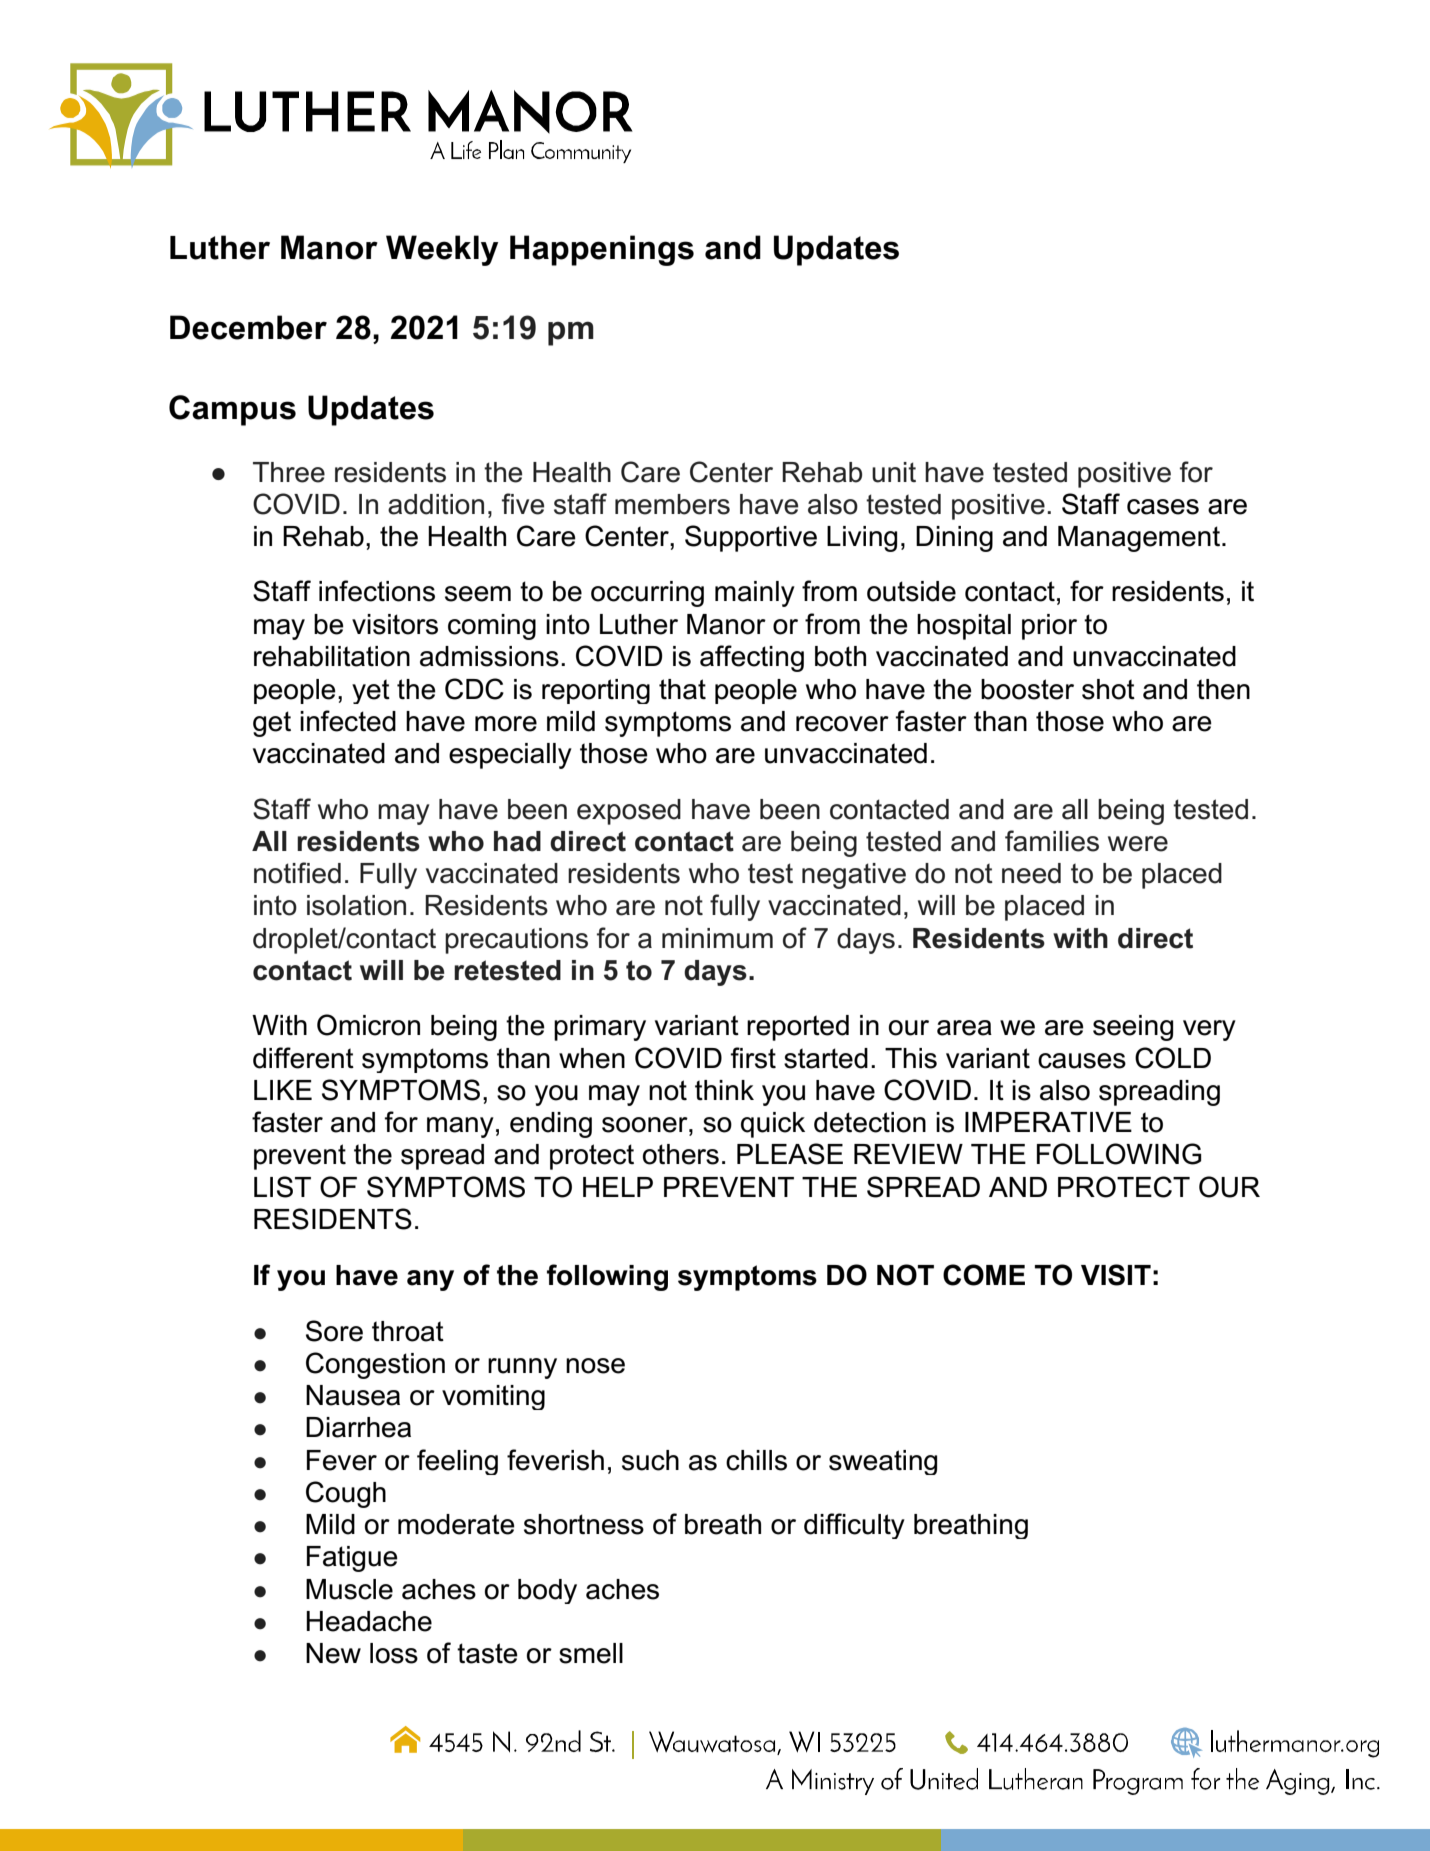 Image resolution: width=1430 pixels, height=1851 pixels. I want to click on Weekly, so click(442, 250).
